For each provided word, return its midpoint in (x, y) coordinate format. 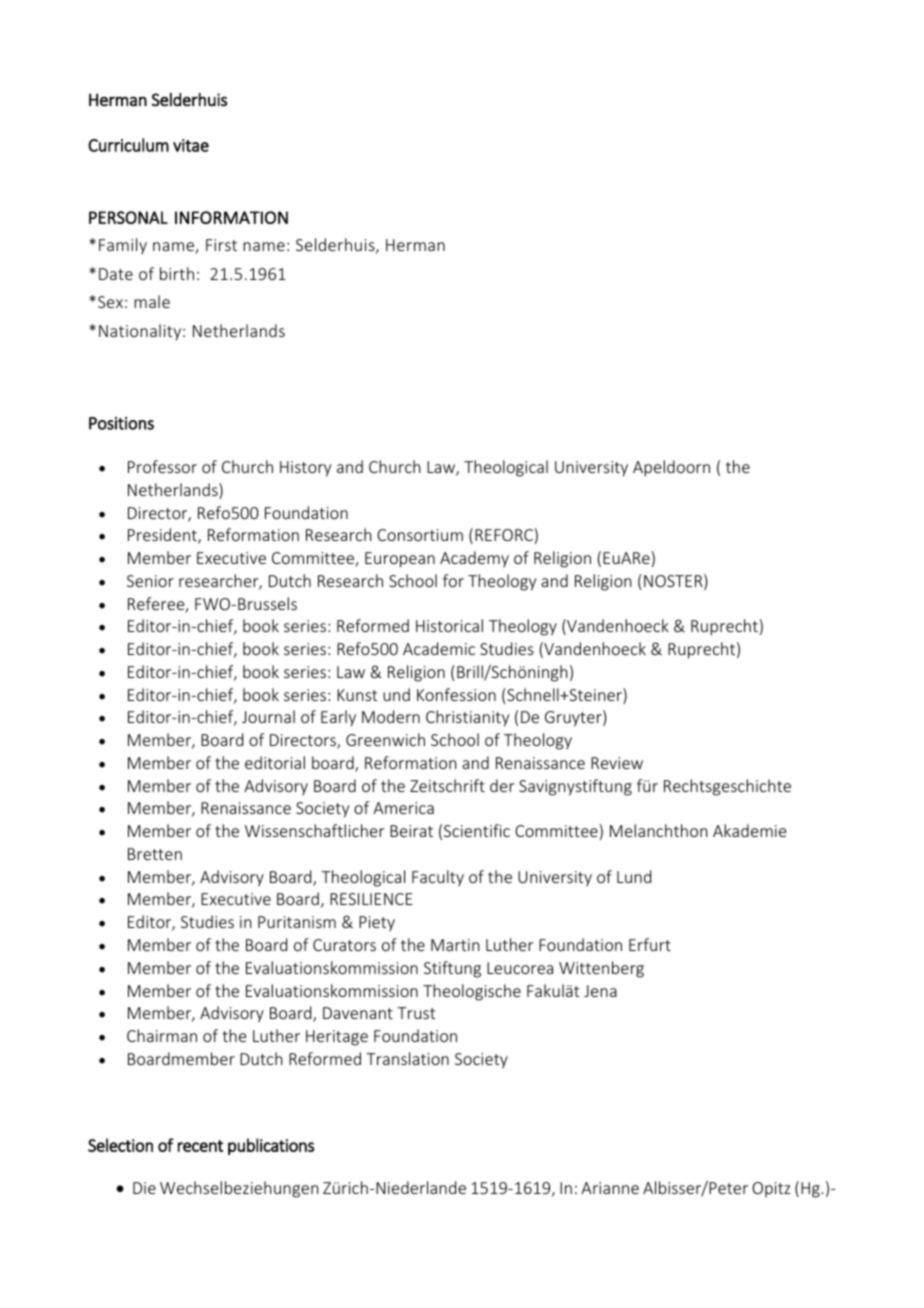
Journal (268, 716)
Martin (455, 945)
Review (617, 763)
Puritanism (297, 922)
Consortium (420, 535)
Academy (474, 559)
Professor (162, 466)
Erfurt (650, 944)
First (221, 245)
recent (200, 1146)
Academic (439, 648)
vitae (191, 145)
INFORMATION (231, 217)
